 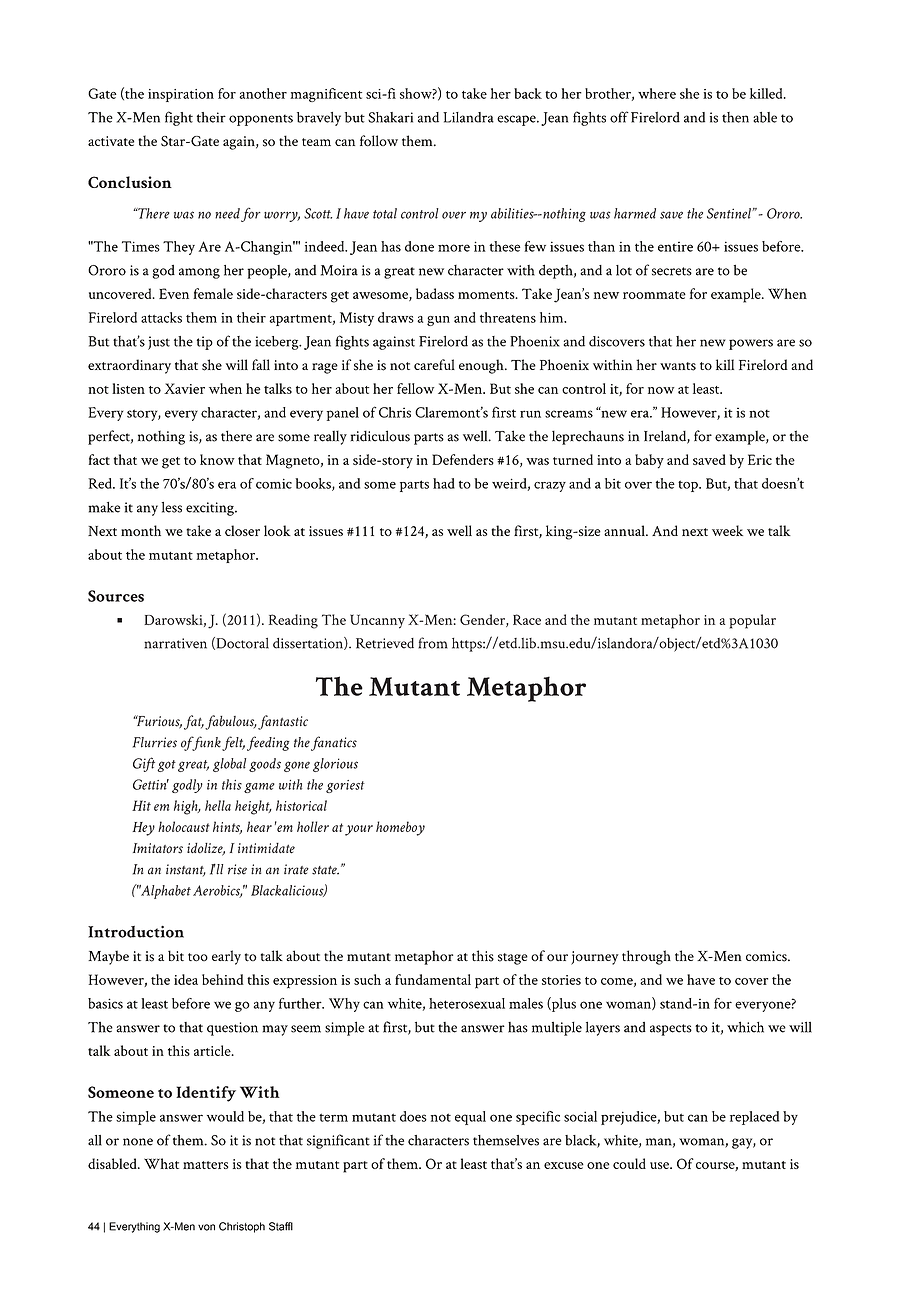 What do you see at coordinates (657, 93) in the screenshot?
I see `where` at bounding box center [657, 93].
